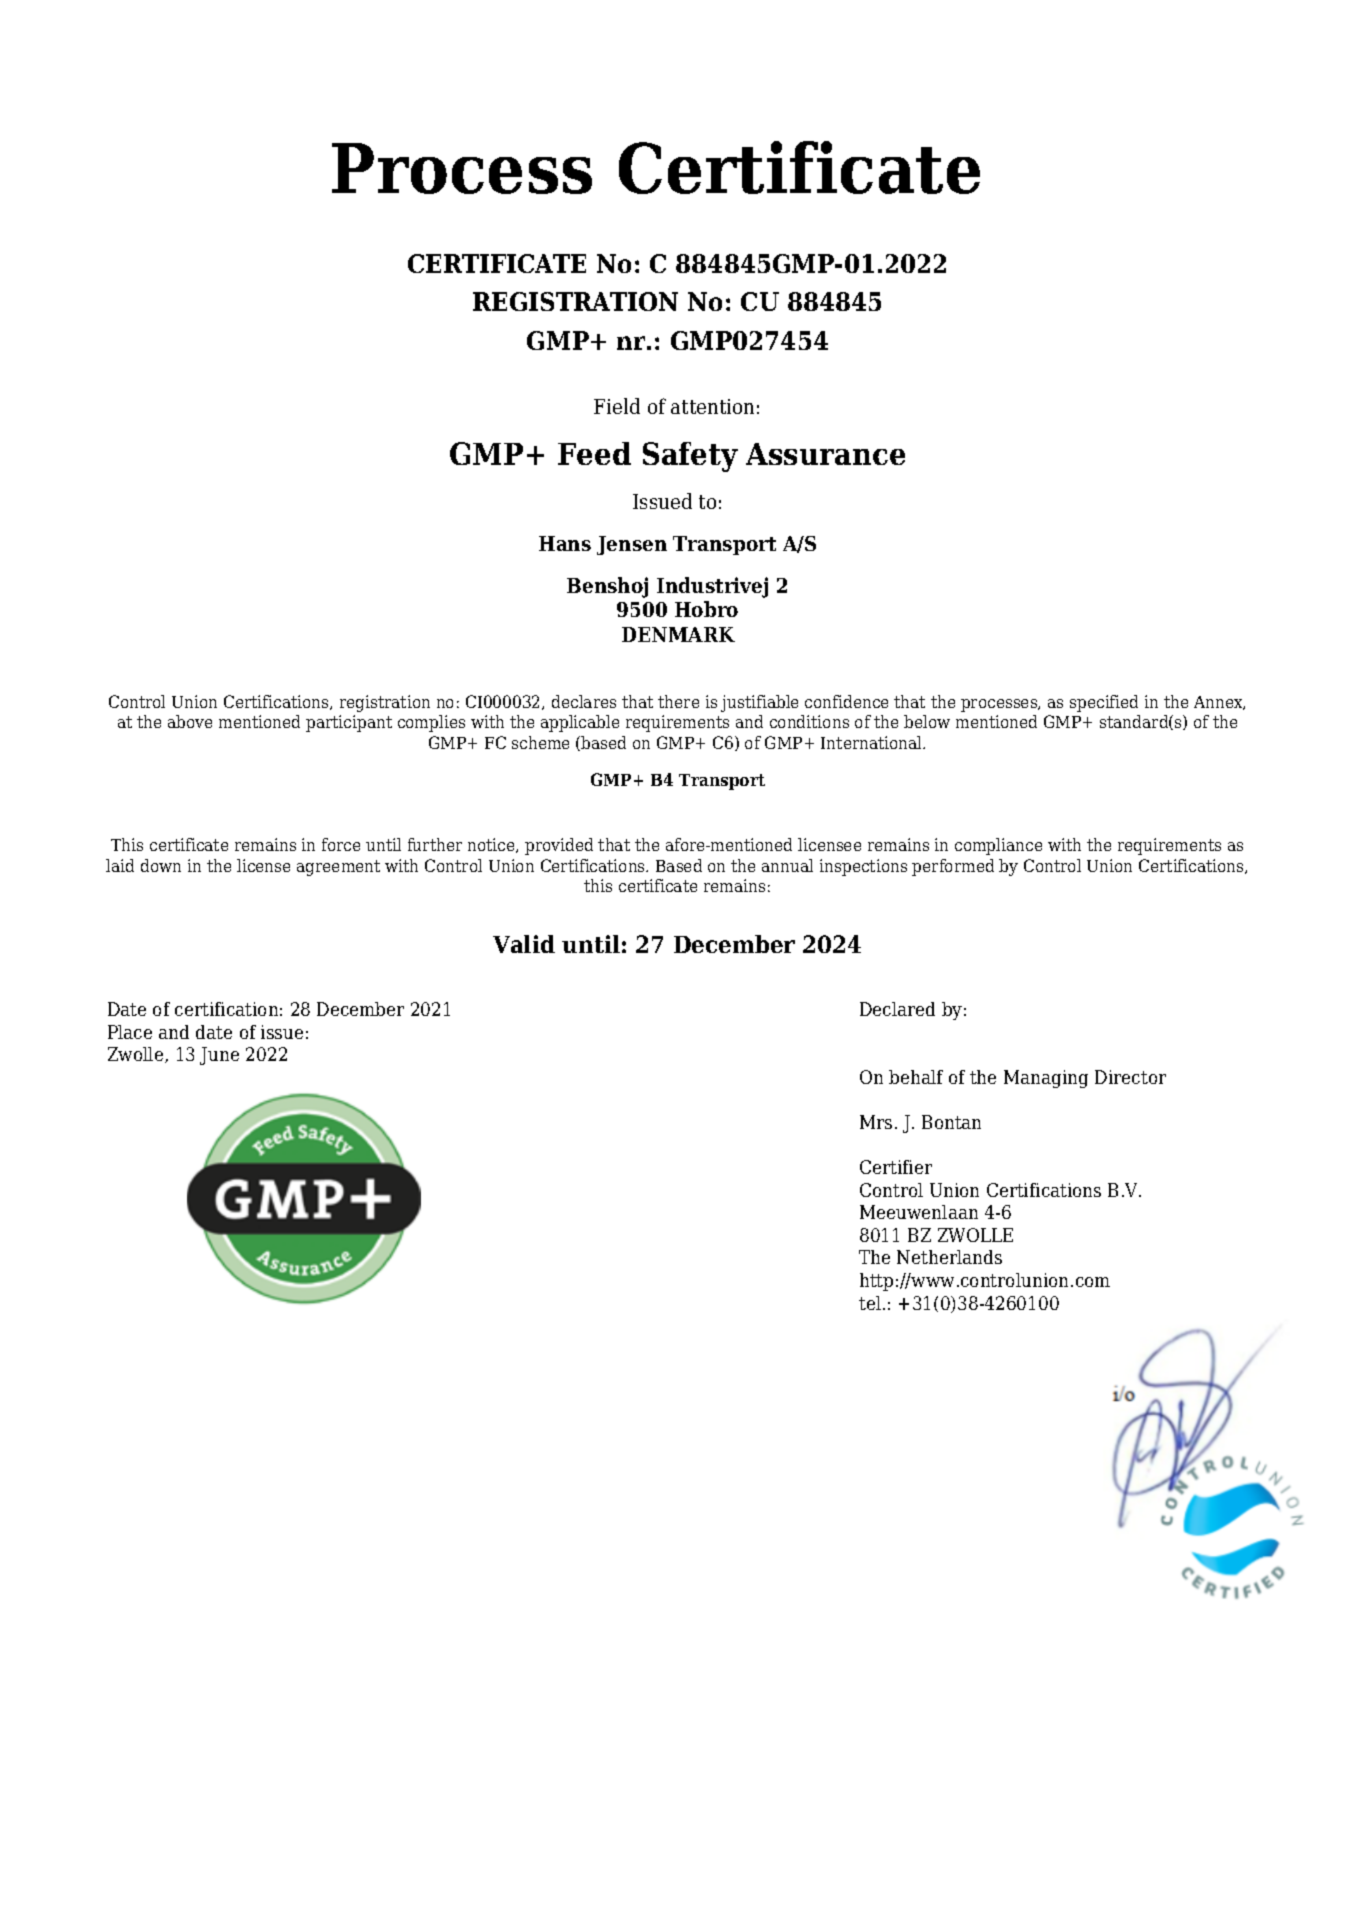 The width and height of the screenshot is (1356, 1918). What do you see at coordinates (897, 1009) in the screenshot?
I see `Declared` at bounding box center [897, 1009].
